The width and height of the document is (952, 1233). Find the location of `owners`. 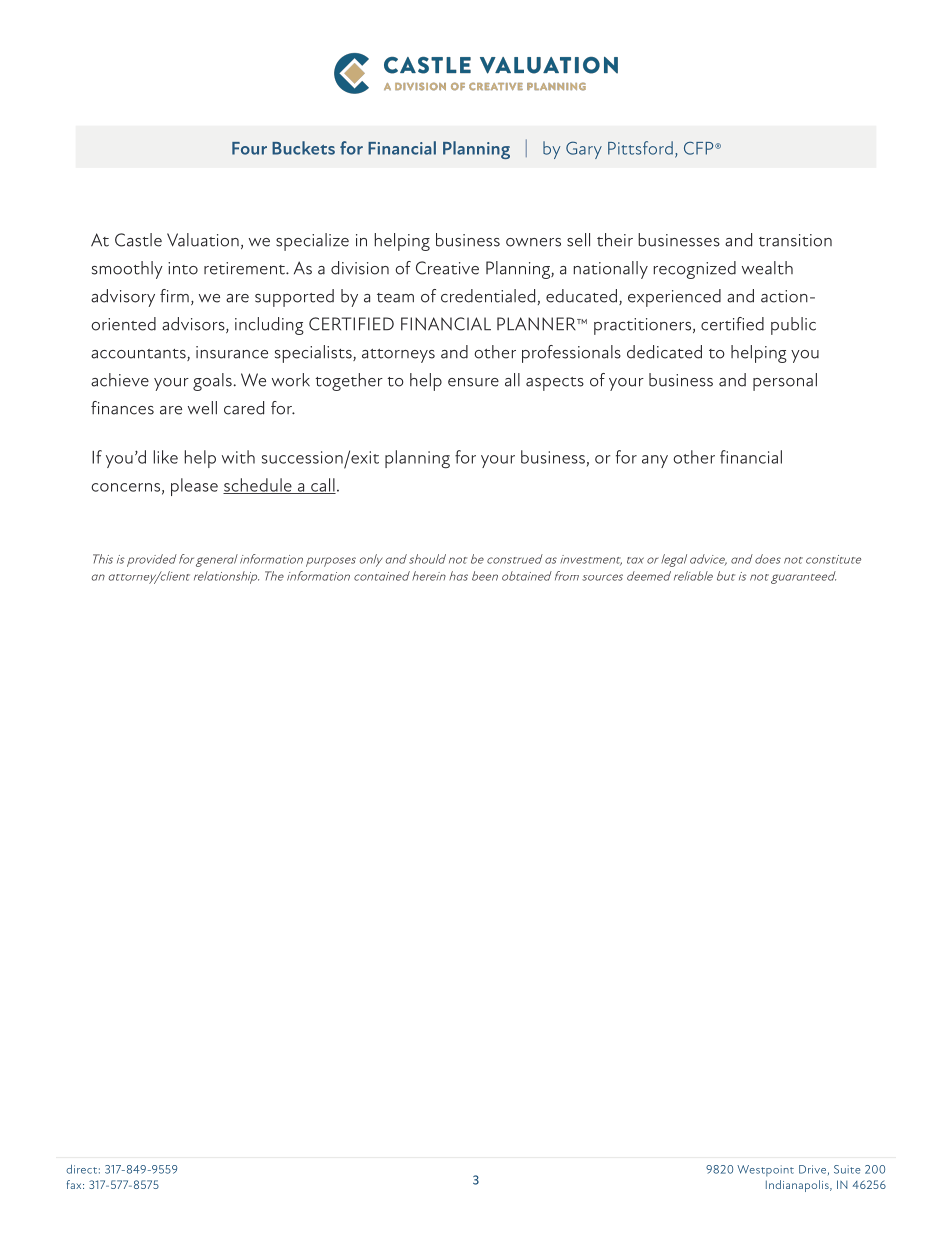

owners is located at coordinates (533, 242).
